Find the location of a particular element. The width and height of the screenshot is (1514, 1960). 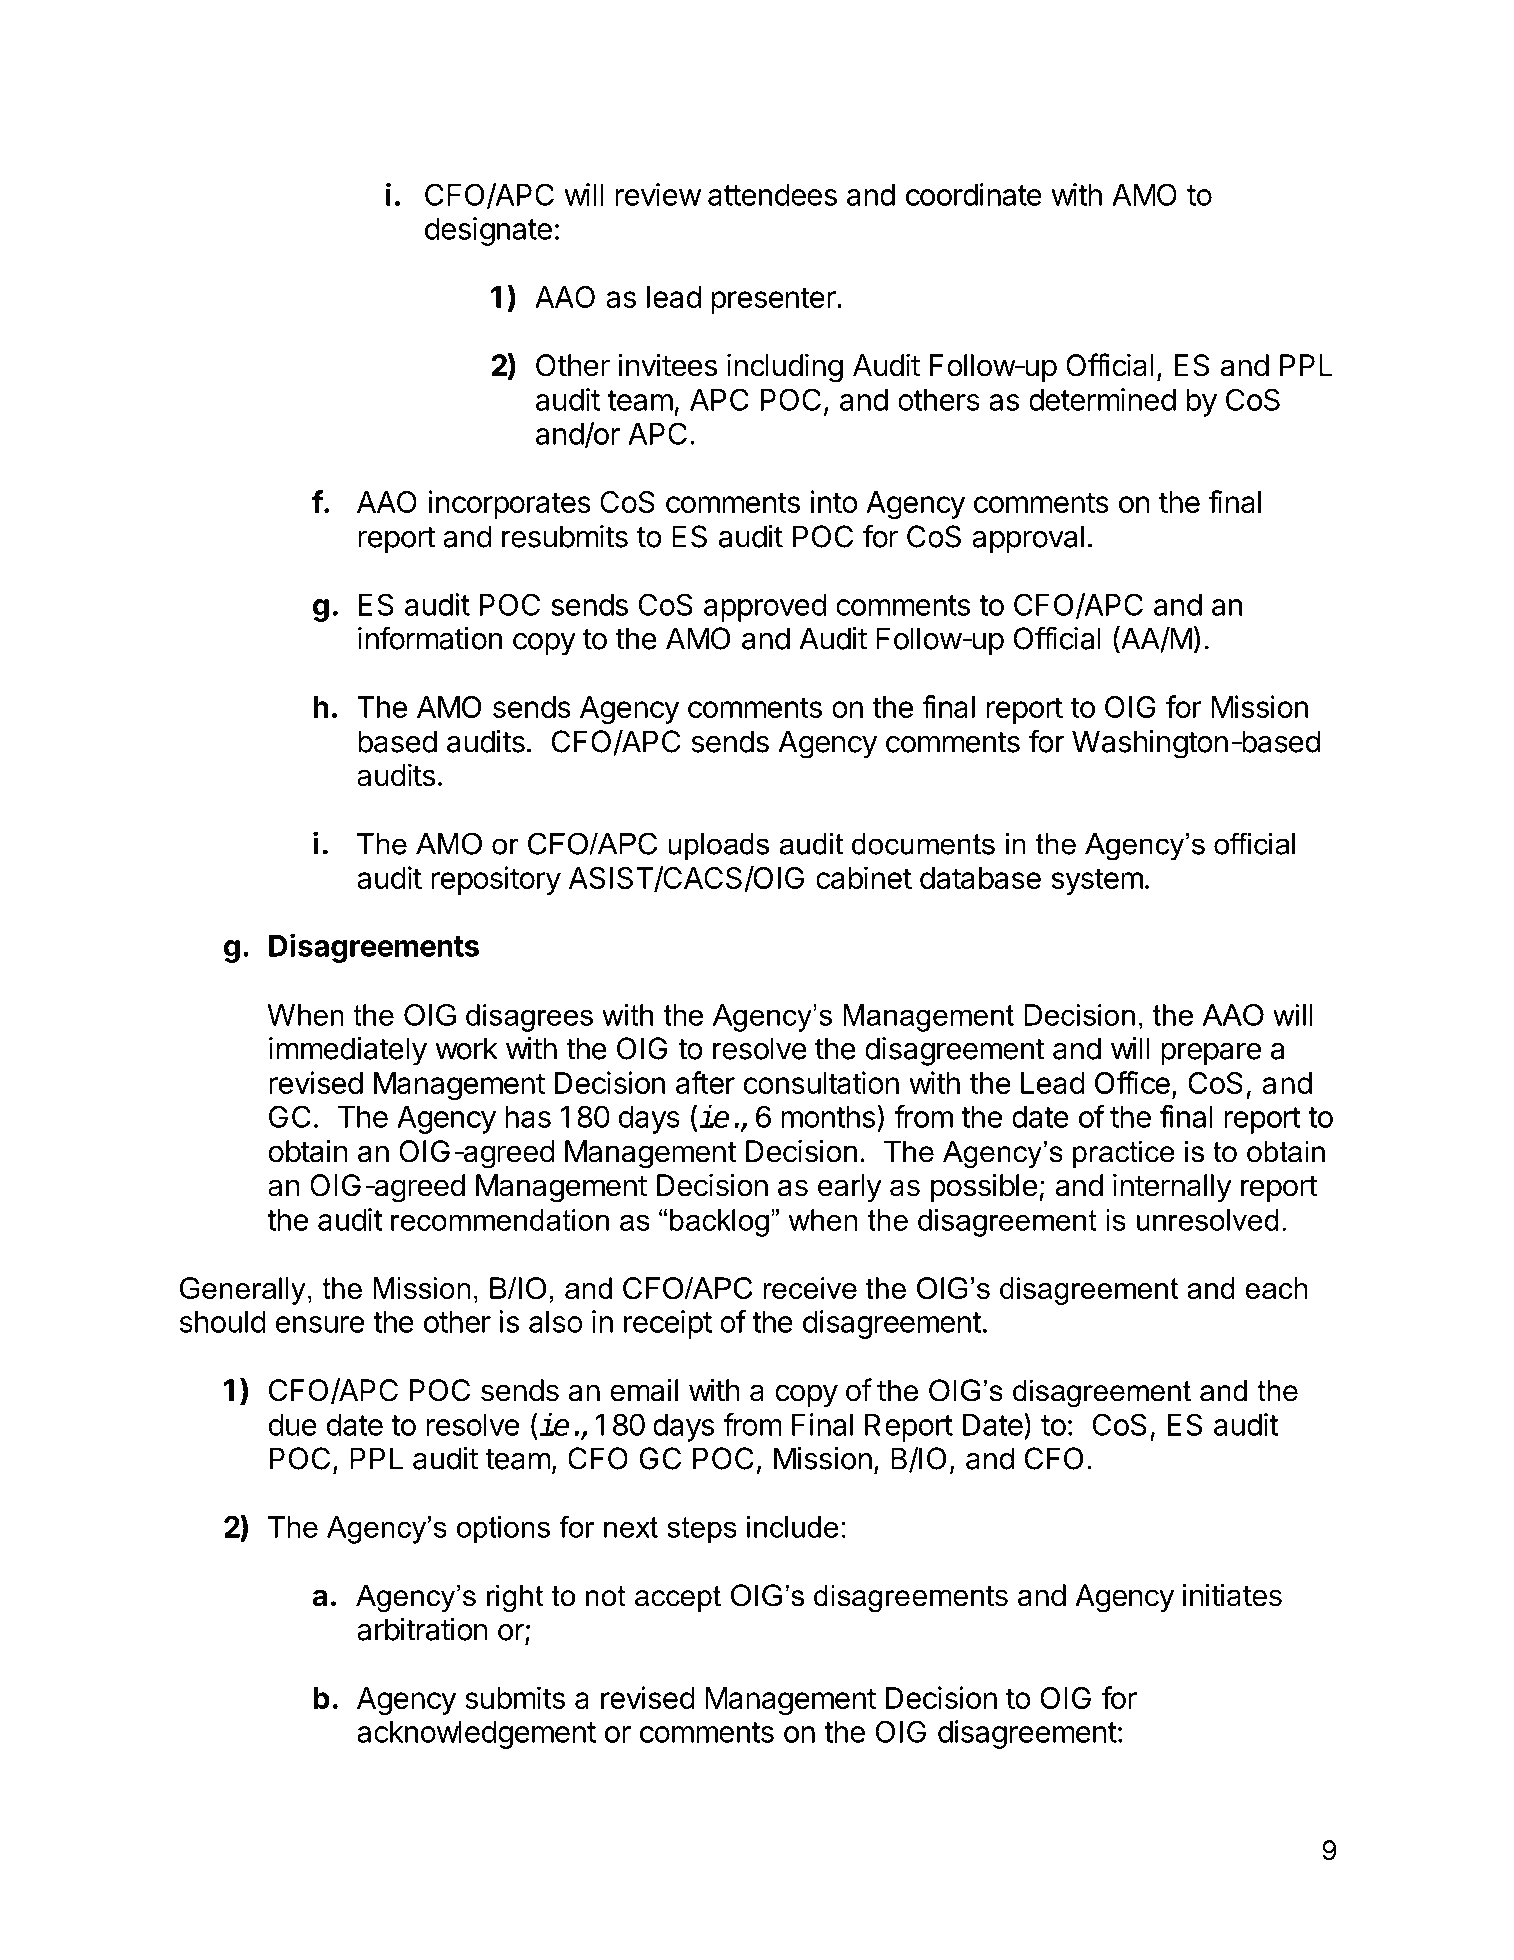

coordinate is located at coordinates (974, 194).
